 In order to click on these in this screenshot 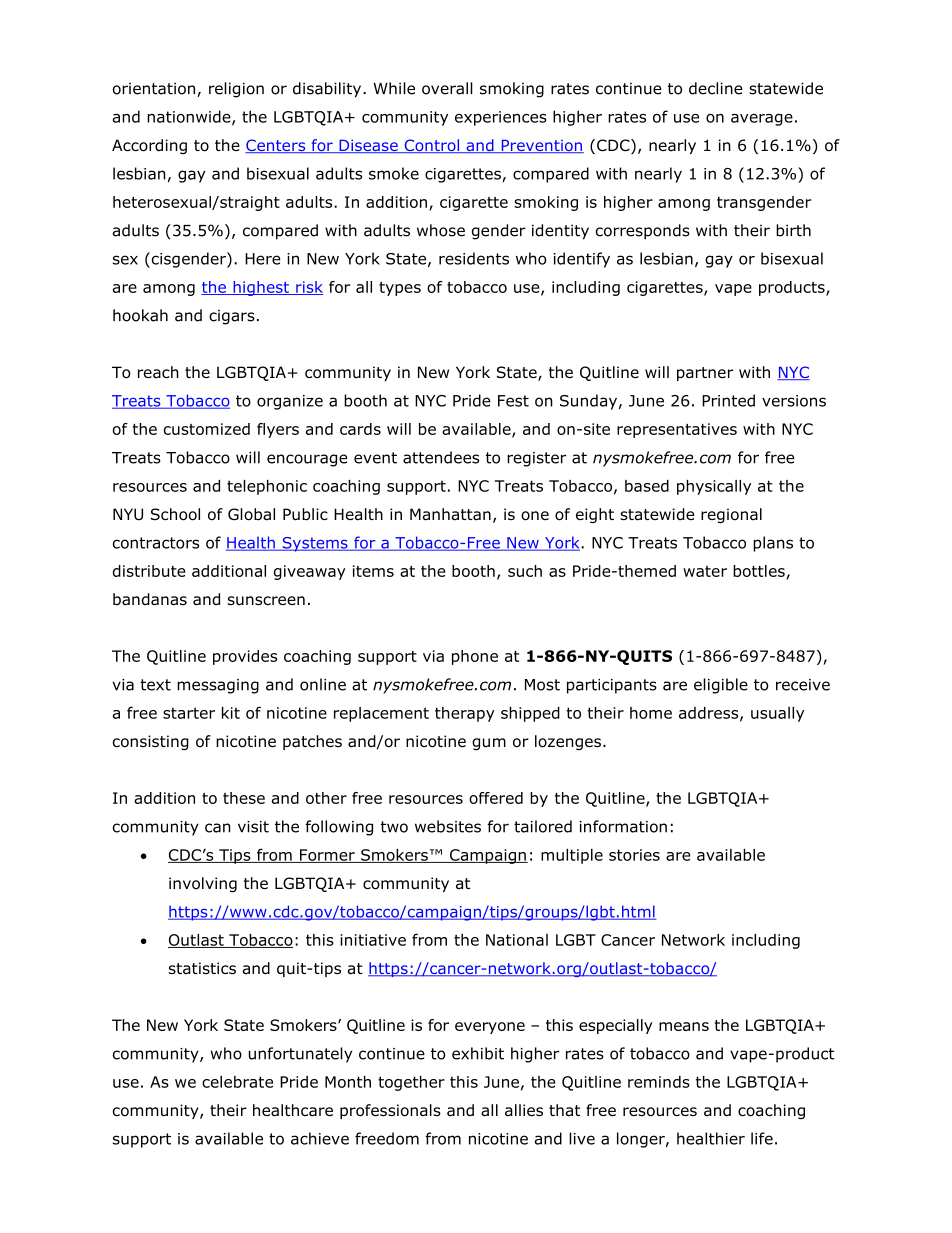, I will do `click(244, 798)`.
